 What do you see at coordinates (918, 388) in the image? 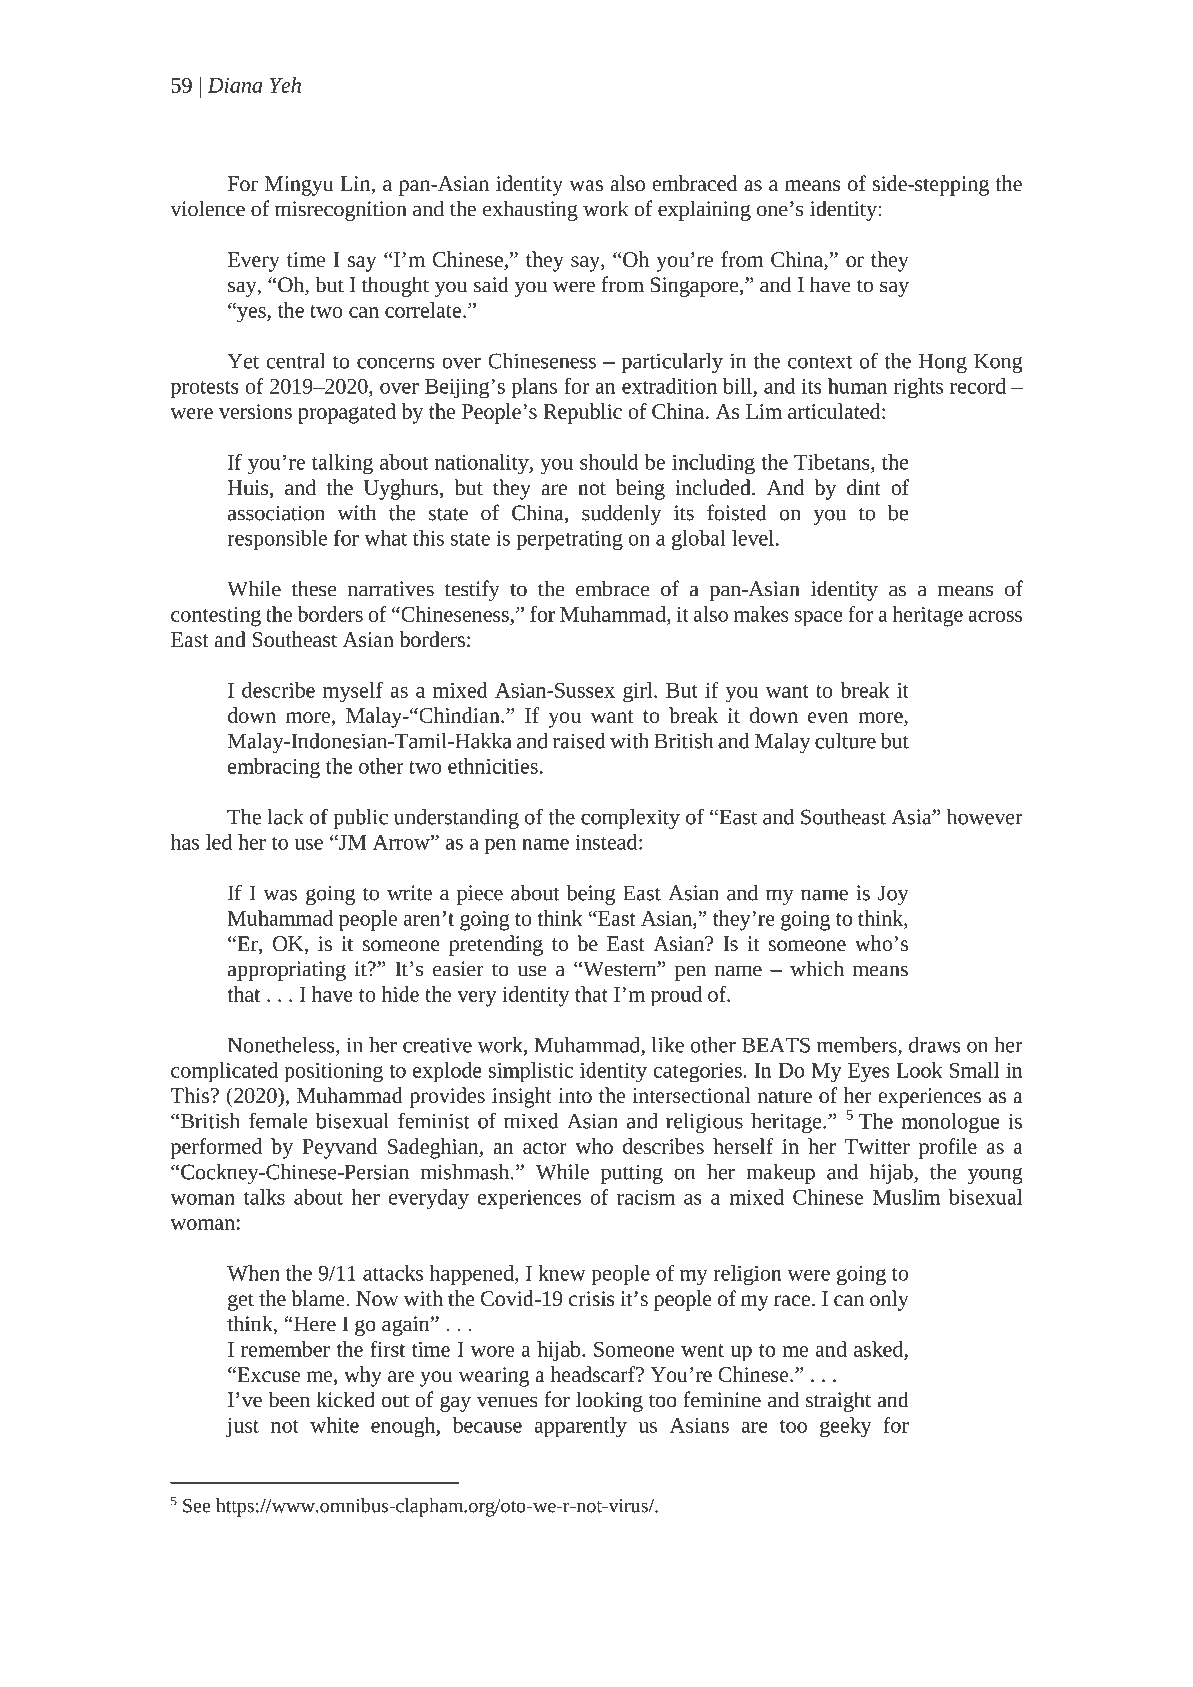
I see `rights` at bounding box center [918, 388].
